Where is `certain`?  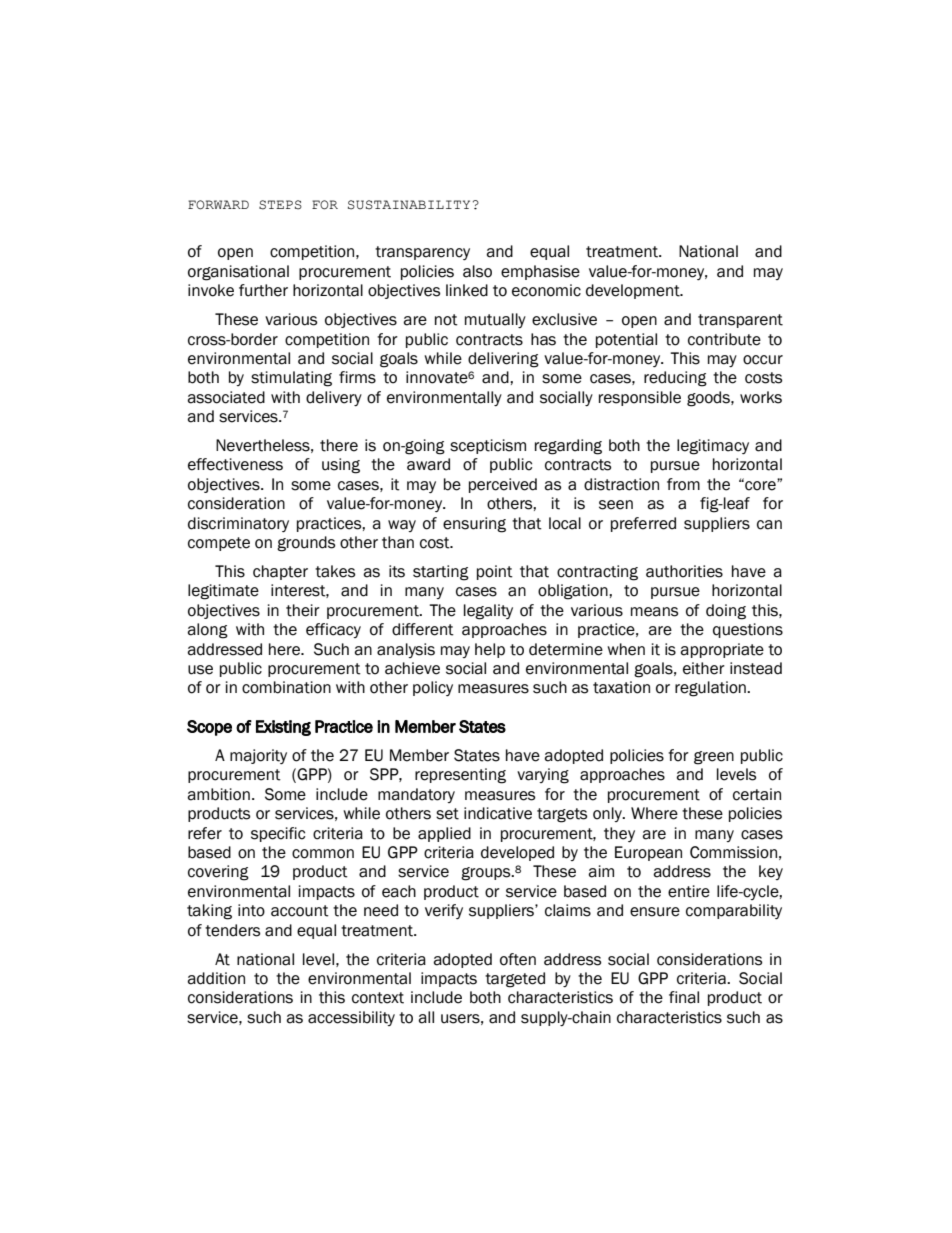
certain is located at coordinates (757, 794).
